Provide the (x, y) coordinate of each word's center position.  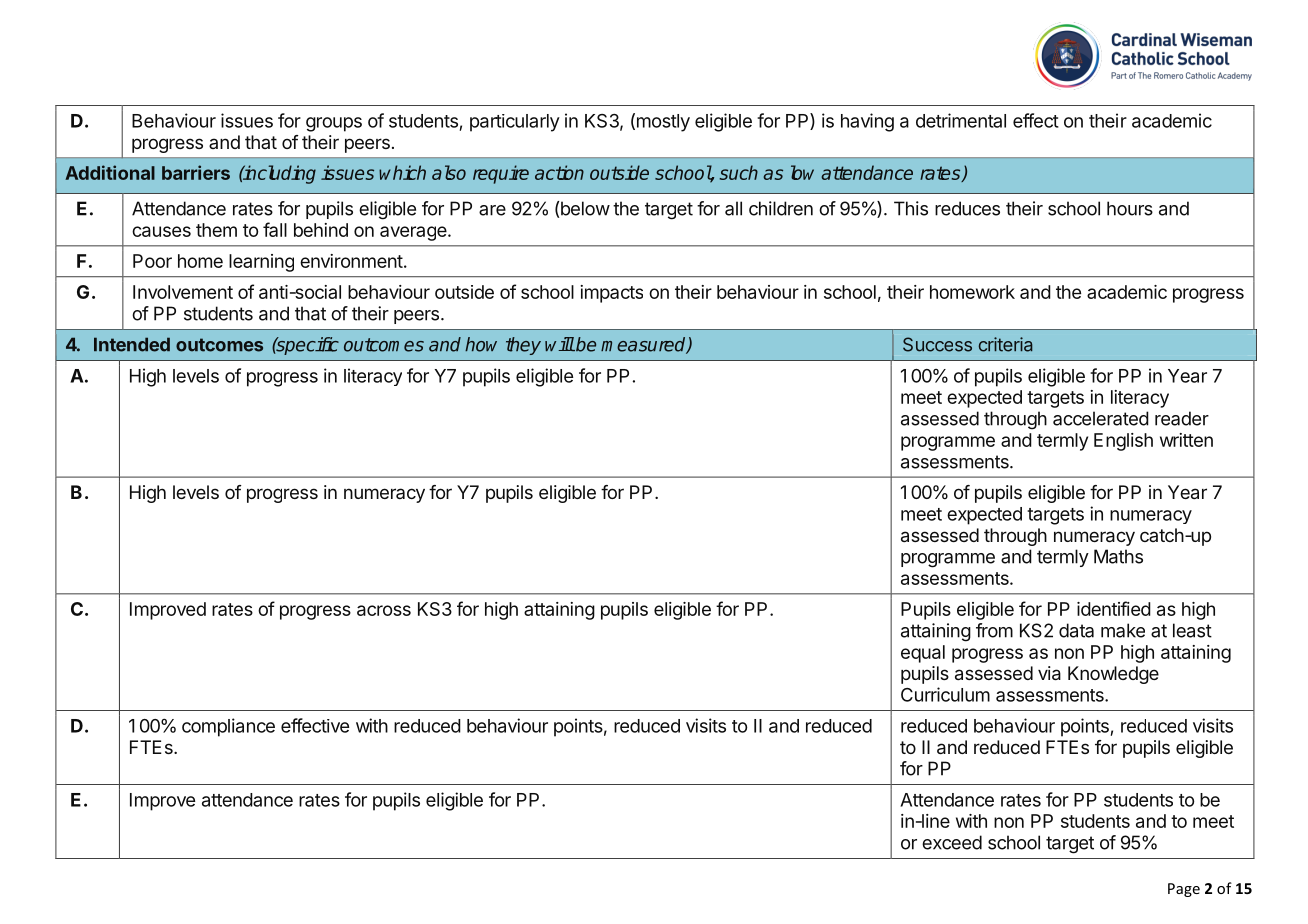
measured (644, 345)
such (738, 172)
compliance (228, 727)
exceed (952, 842)
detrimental (961, 120)
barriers (196, 172)
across (384, 610)
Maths (1118, 556)
